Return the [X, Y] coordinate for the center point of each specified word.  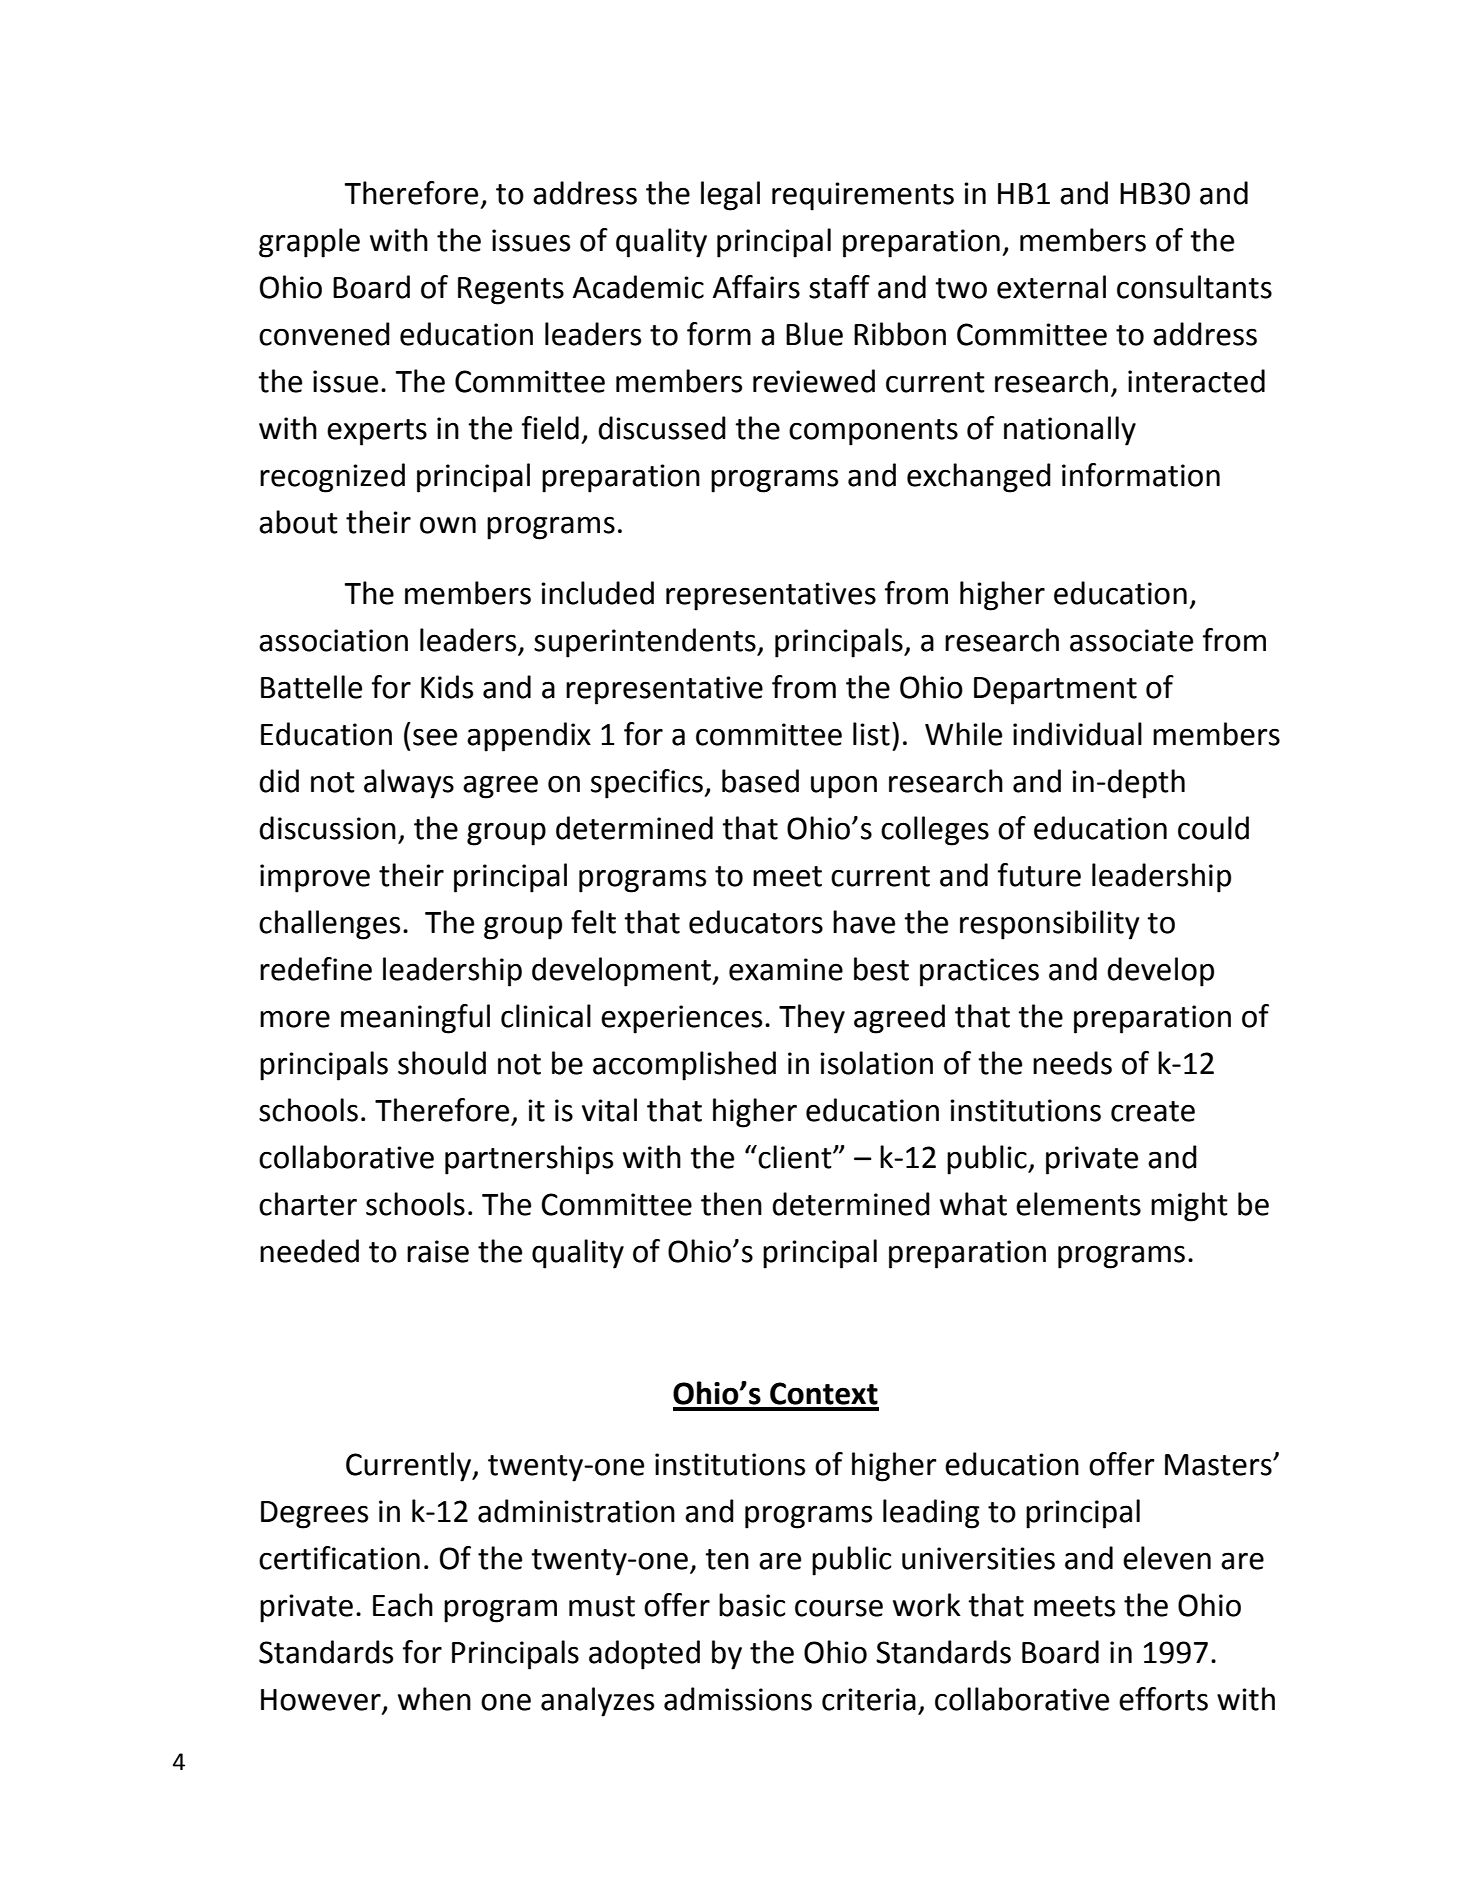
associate [1131, 640]
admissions [738, 1699]
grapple [309, 243]
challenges [329, 925]
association [333, 640]
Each [403, 1605]
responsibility [1050, 925]
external [1051, 287]
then [731, 1204]
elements [1078, 1204]
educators [756, 922]
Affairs [756, 287]
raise [438, 1251]
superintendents [646, 643]
